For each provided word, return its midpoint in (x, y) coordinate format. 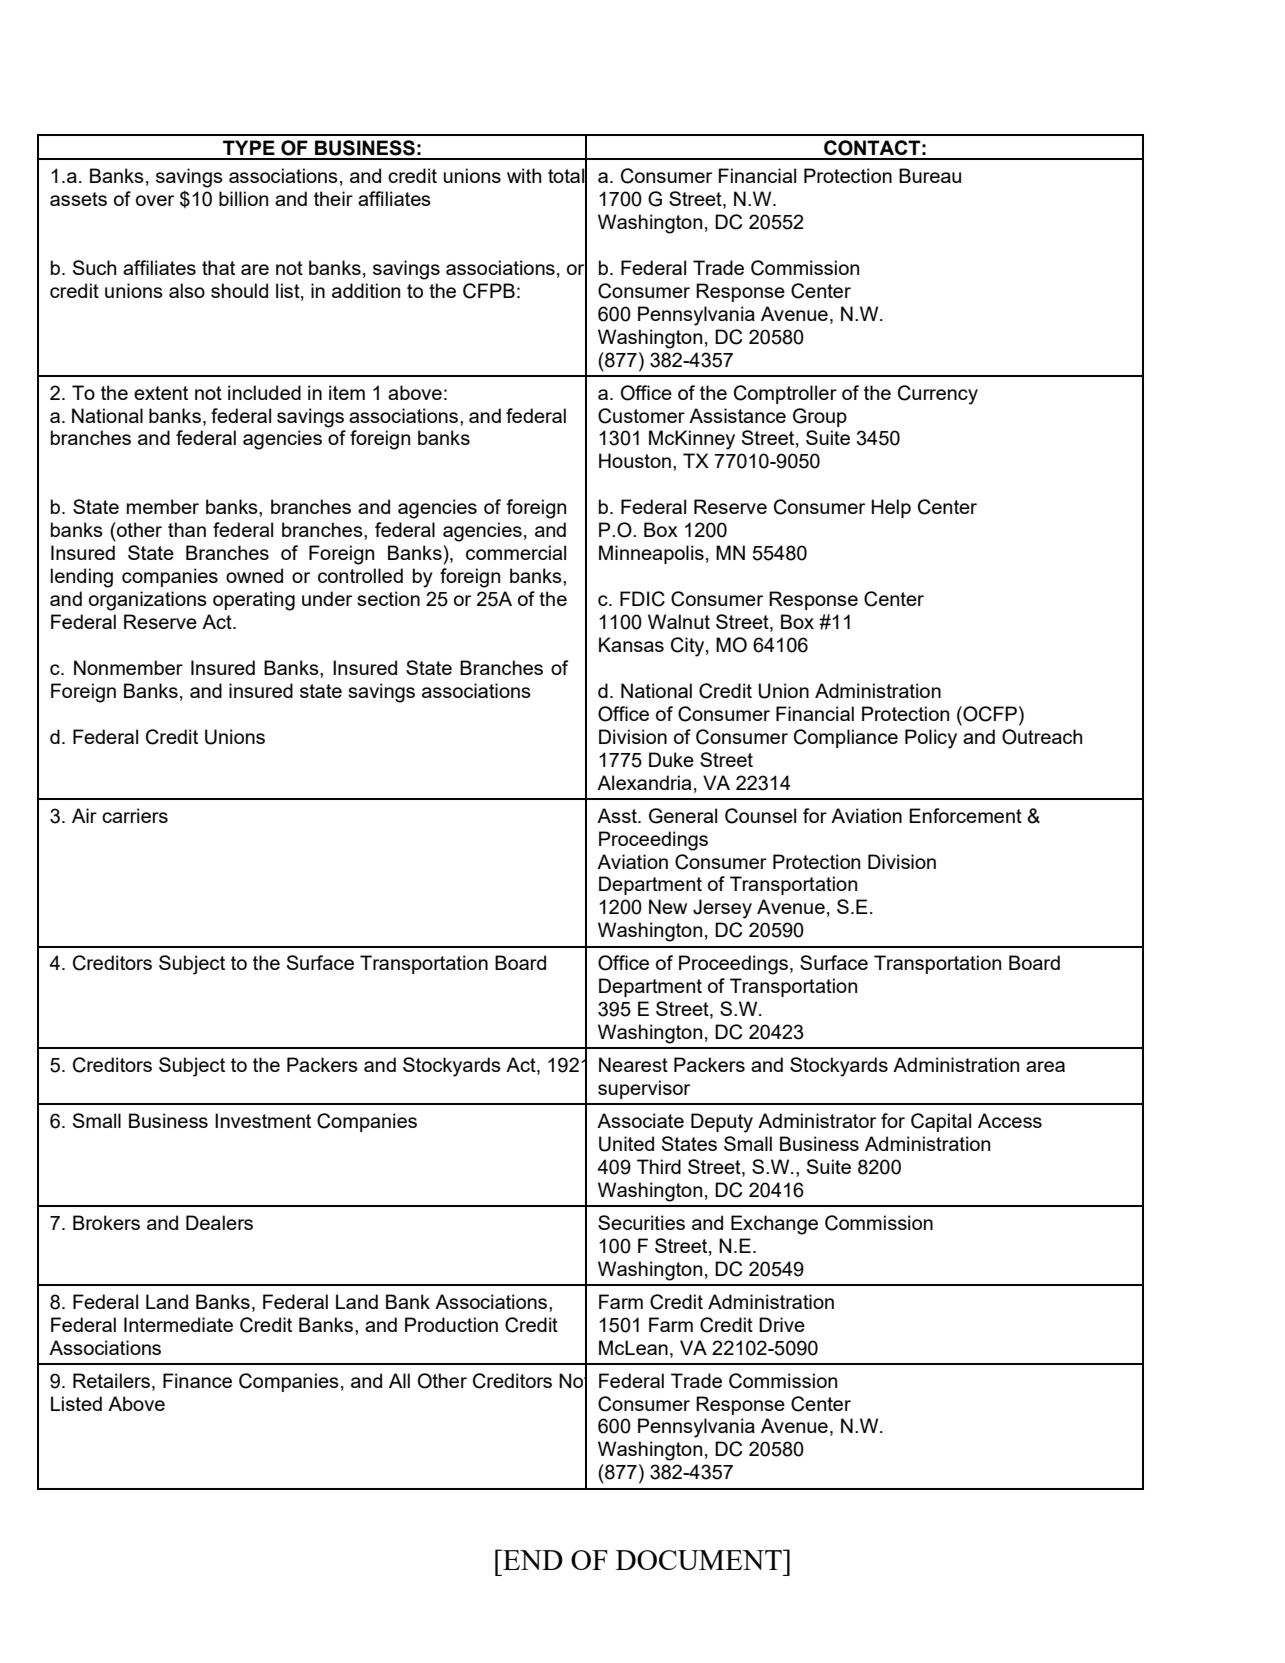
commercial (516, 552)
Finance (197, 1380)
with (524, 175)
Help (891, 508)
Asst (618, 815)
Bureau (930, 175)
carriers (135, 815)
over (155, 200)
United (626, 1144)
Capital (941, 1122)
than (187, 529)
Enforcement (965, 815)
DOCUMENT (700, 1559)
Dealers (219, 1222)
